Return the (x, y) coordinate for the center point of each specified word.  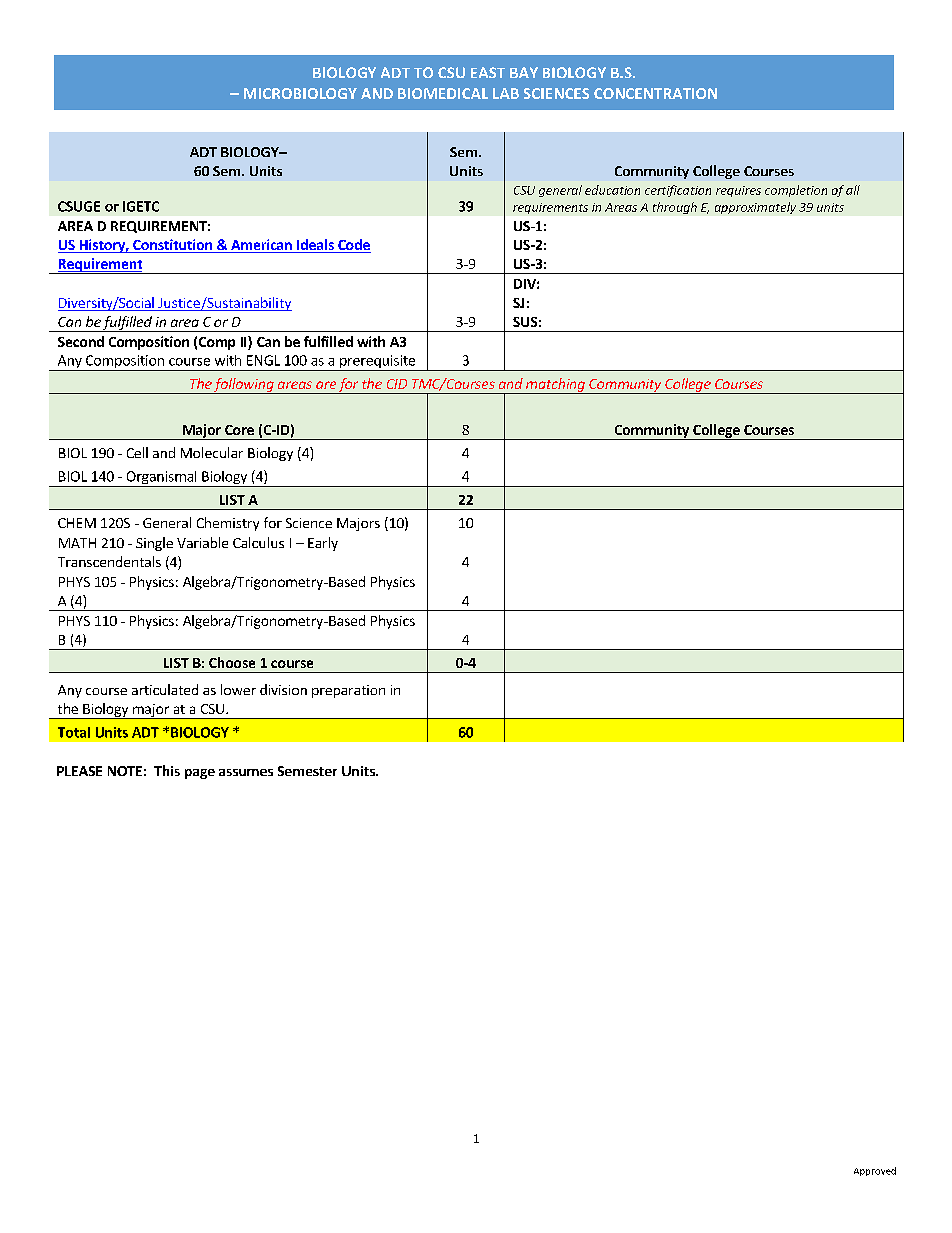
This (167, 770)
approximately (755, 208)
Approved (875, 1171)
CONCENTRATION (655, 93)
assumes (246, 772)
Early (323, 544)
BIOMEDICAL (443, 93)
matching (555, 386)
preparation (348, 691)
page (200, 774)
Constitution (172, 246)
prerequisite (378, 363)
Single (154, 544)
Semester (307, 771)
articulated (165, 689)
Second (81, 341)
